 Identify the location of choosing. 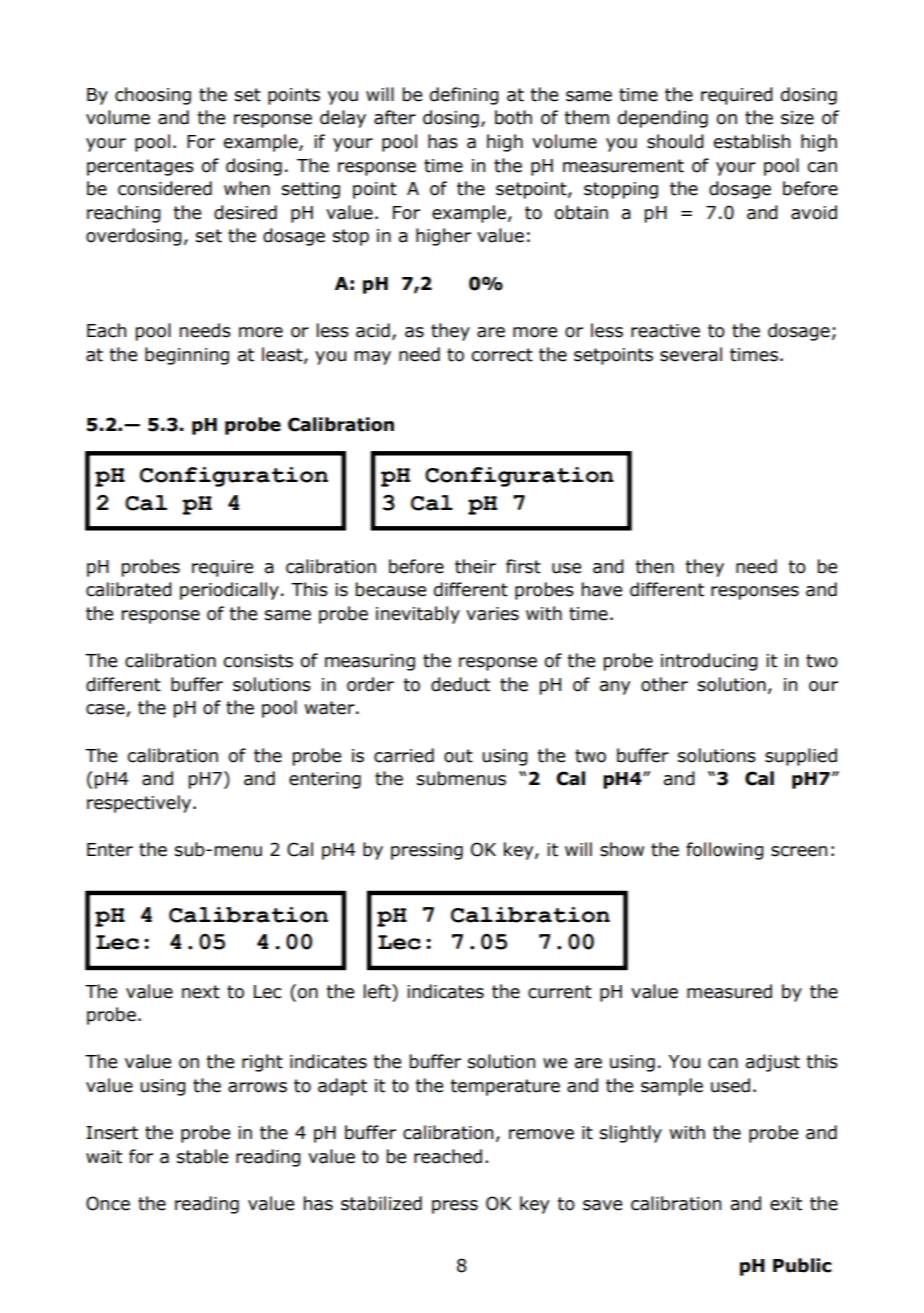
(153, 96).
